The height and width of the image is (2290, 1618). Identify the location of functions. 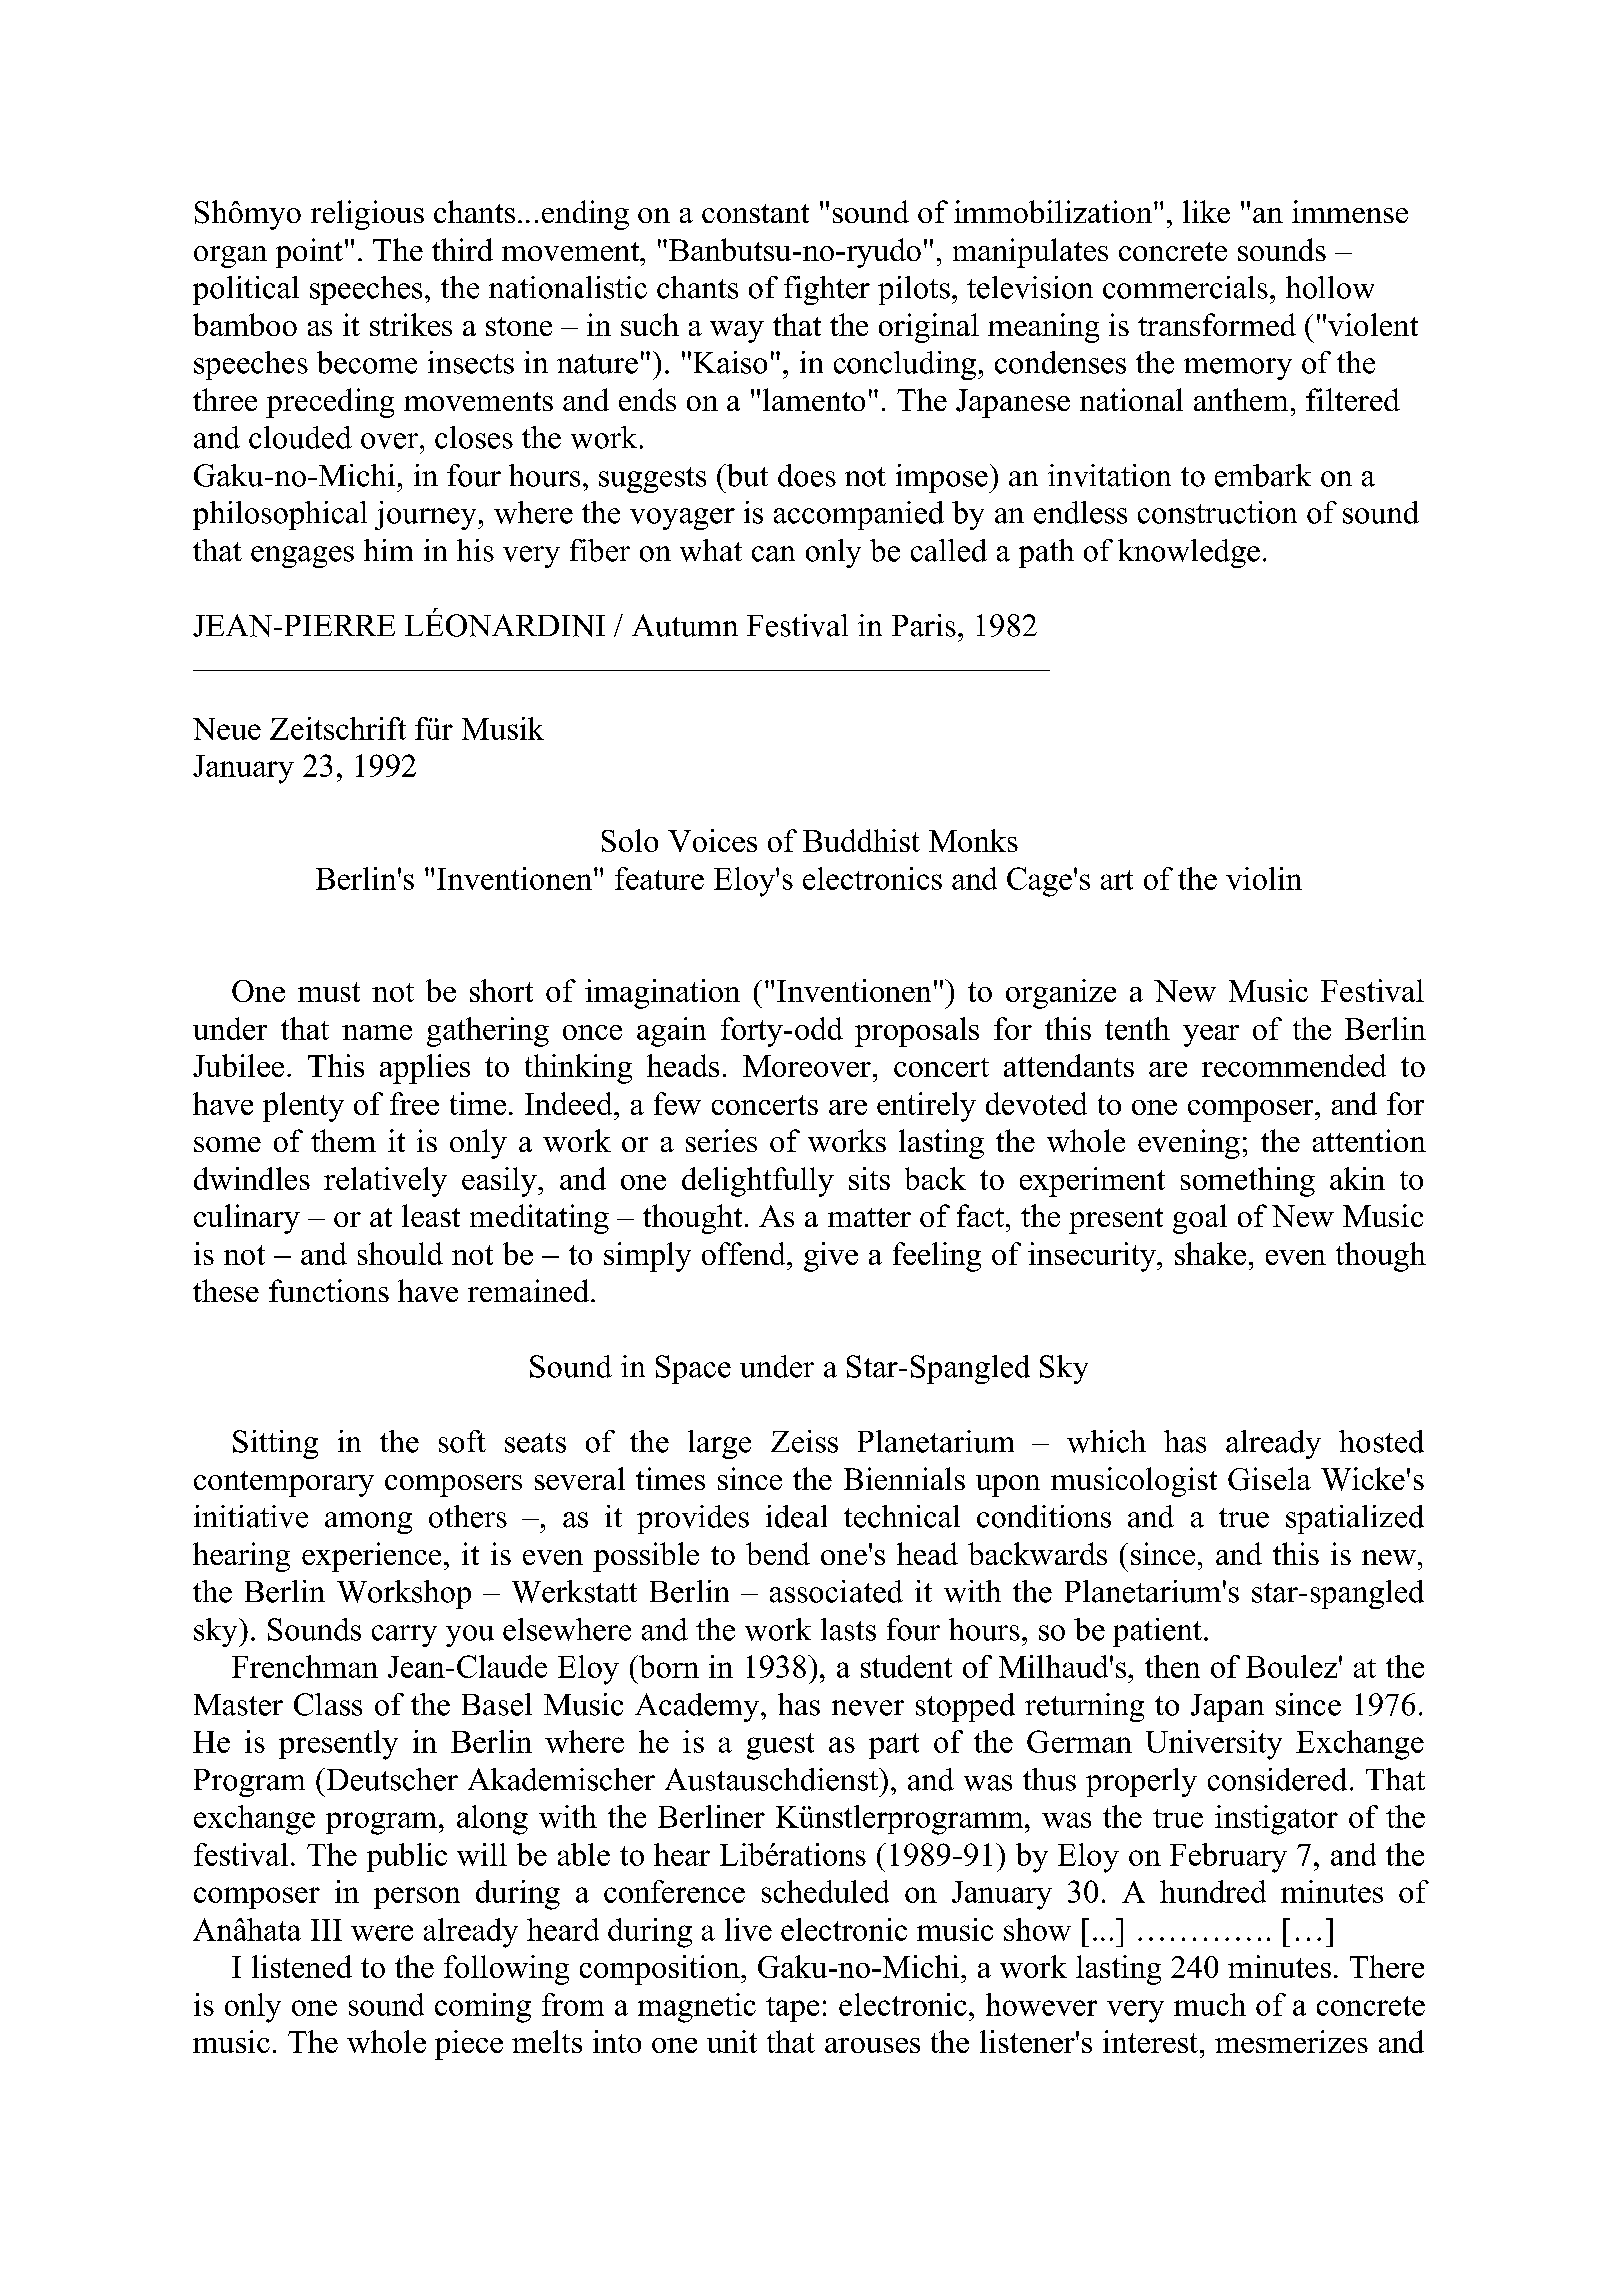
(329, 1290).
